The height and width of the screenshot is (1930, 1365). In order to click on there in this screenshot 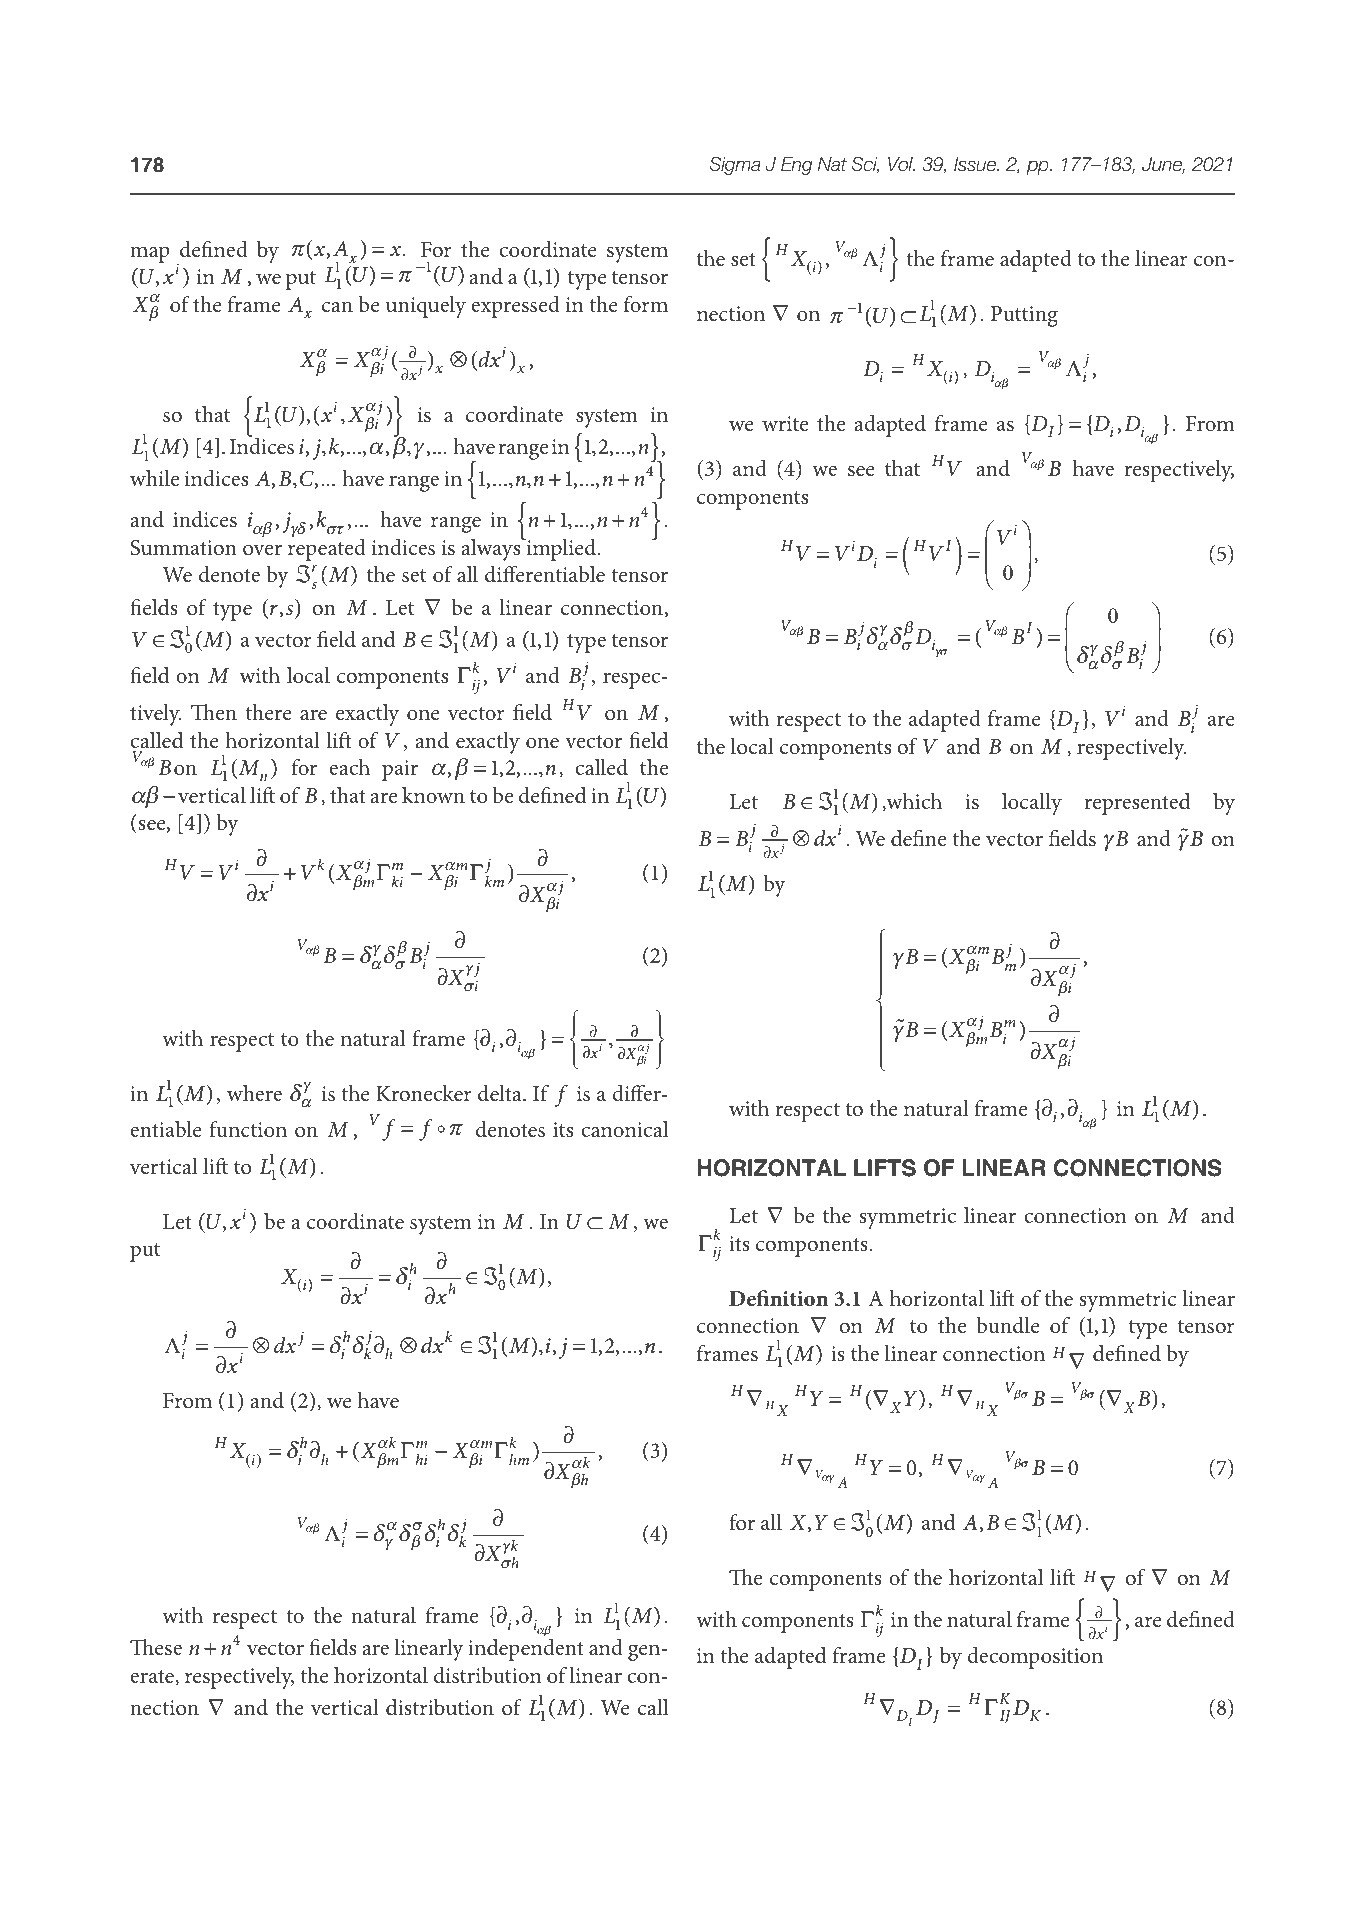, I will do `click(268, 712)`.
